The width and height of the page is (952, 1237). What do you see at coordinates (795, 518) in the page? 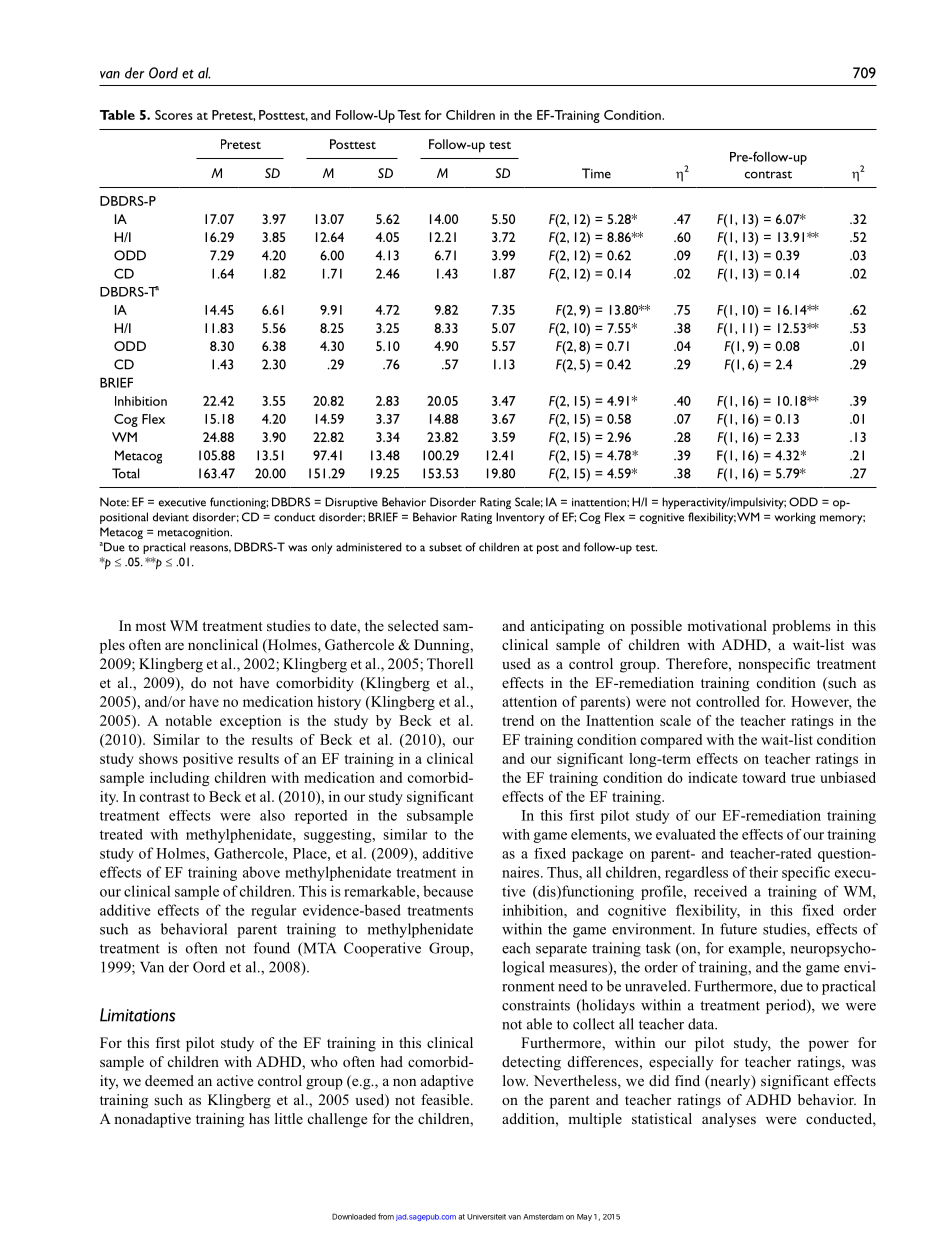
I see `working` at bounding box center [795, 518].
